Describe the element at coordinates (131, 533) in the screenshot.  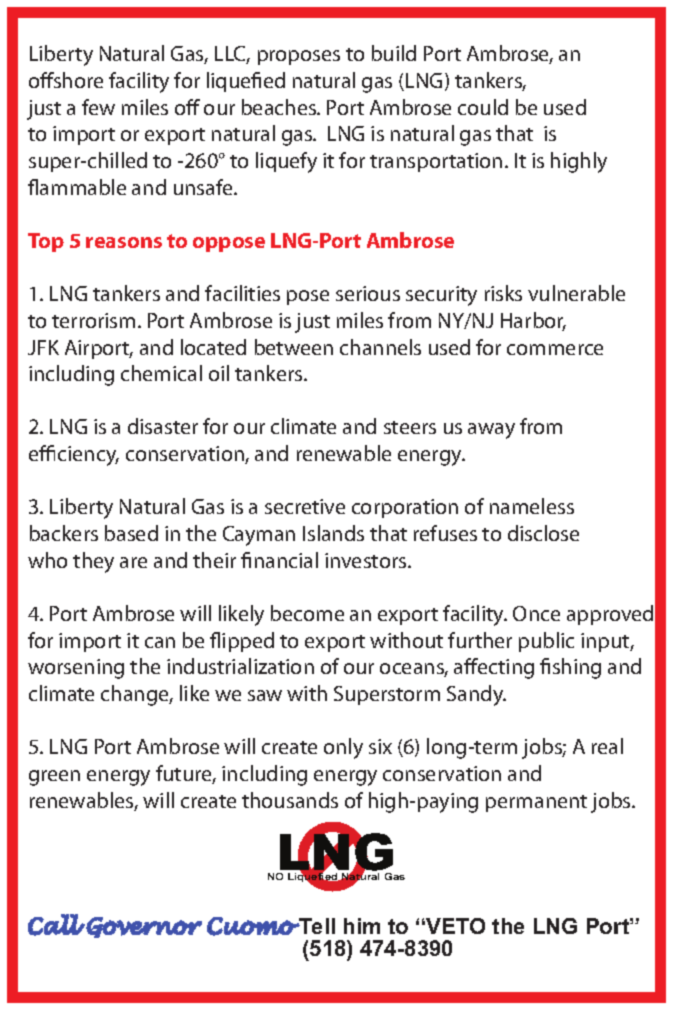
I see `based` at that location.
